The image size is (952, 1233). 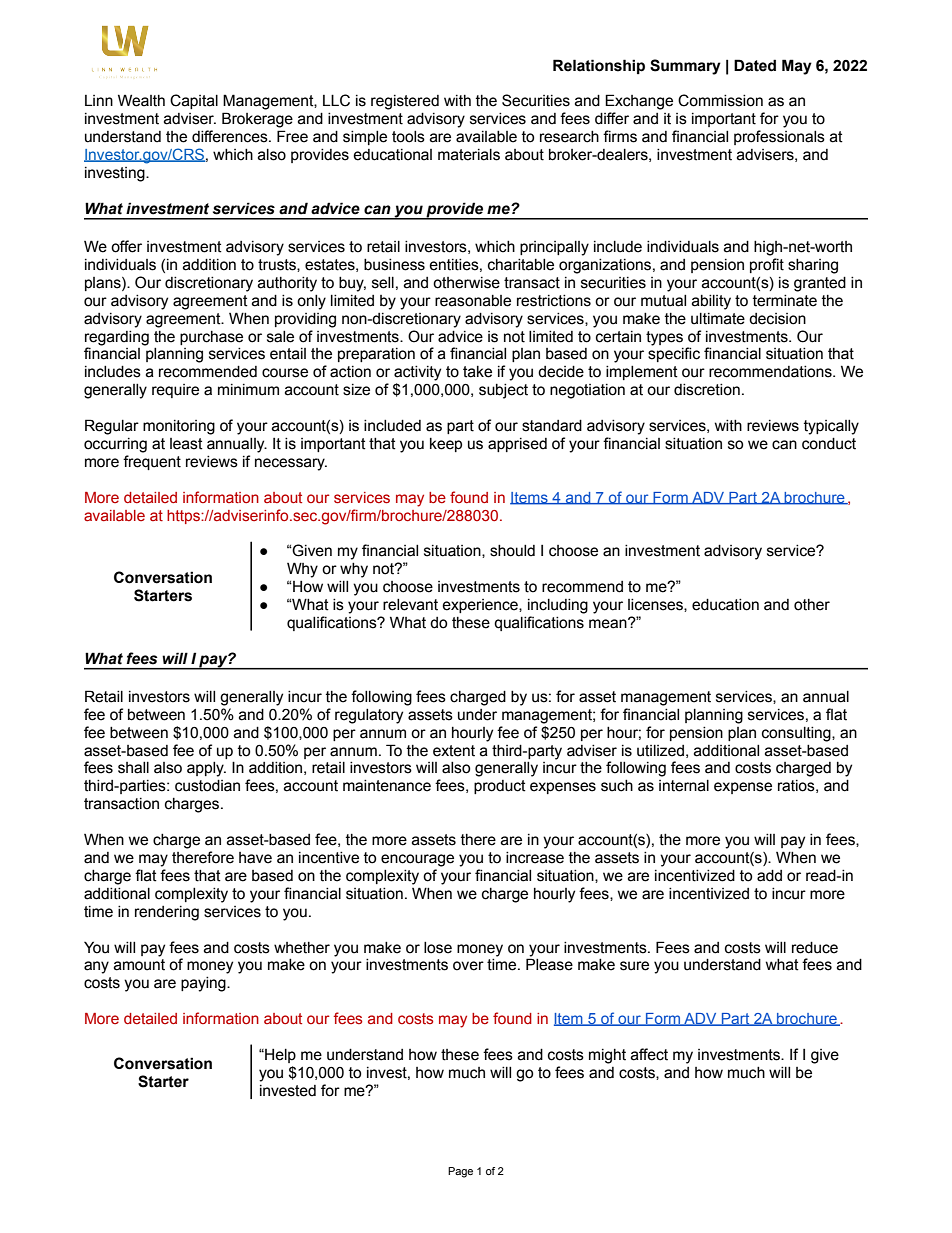 I want to click on Commission, so click(x=720, y=100).
